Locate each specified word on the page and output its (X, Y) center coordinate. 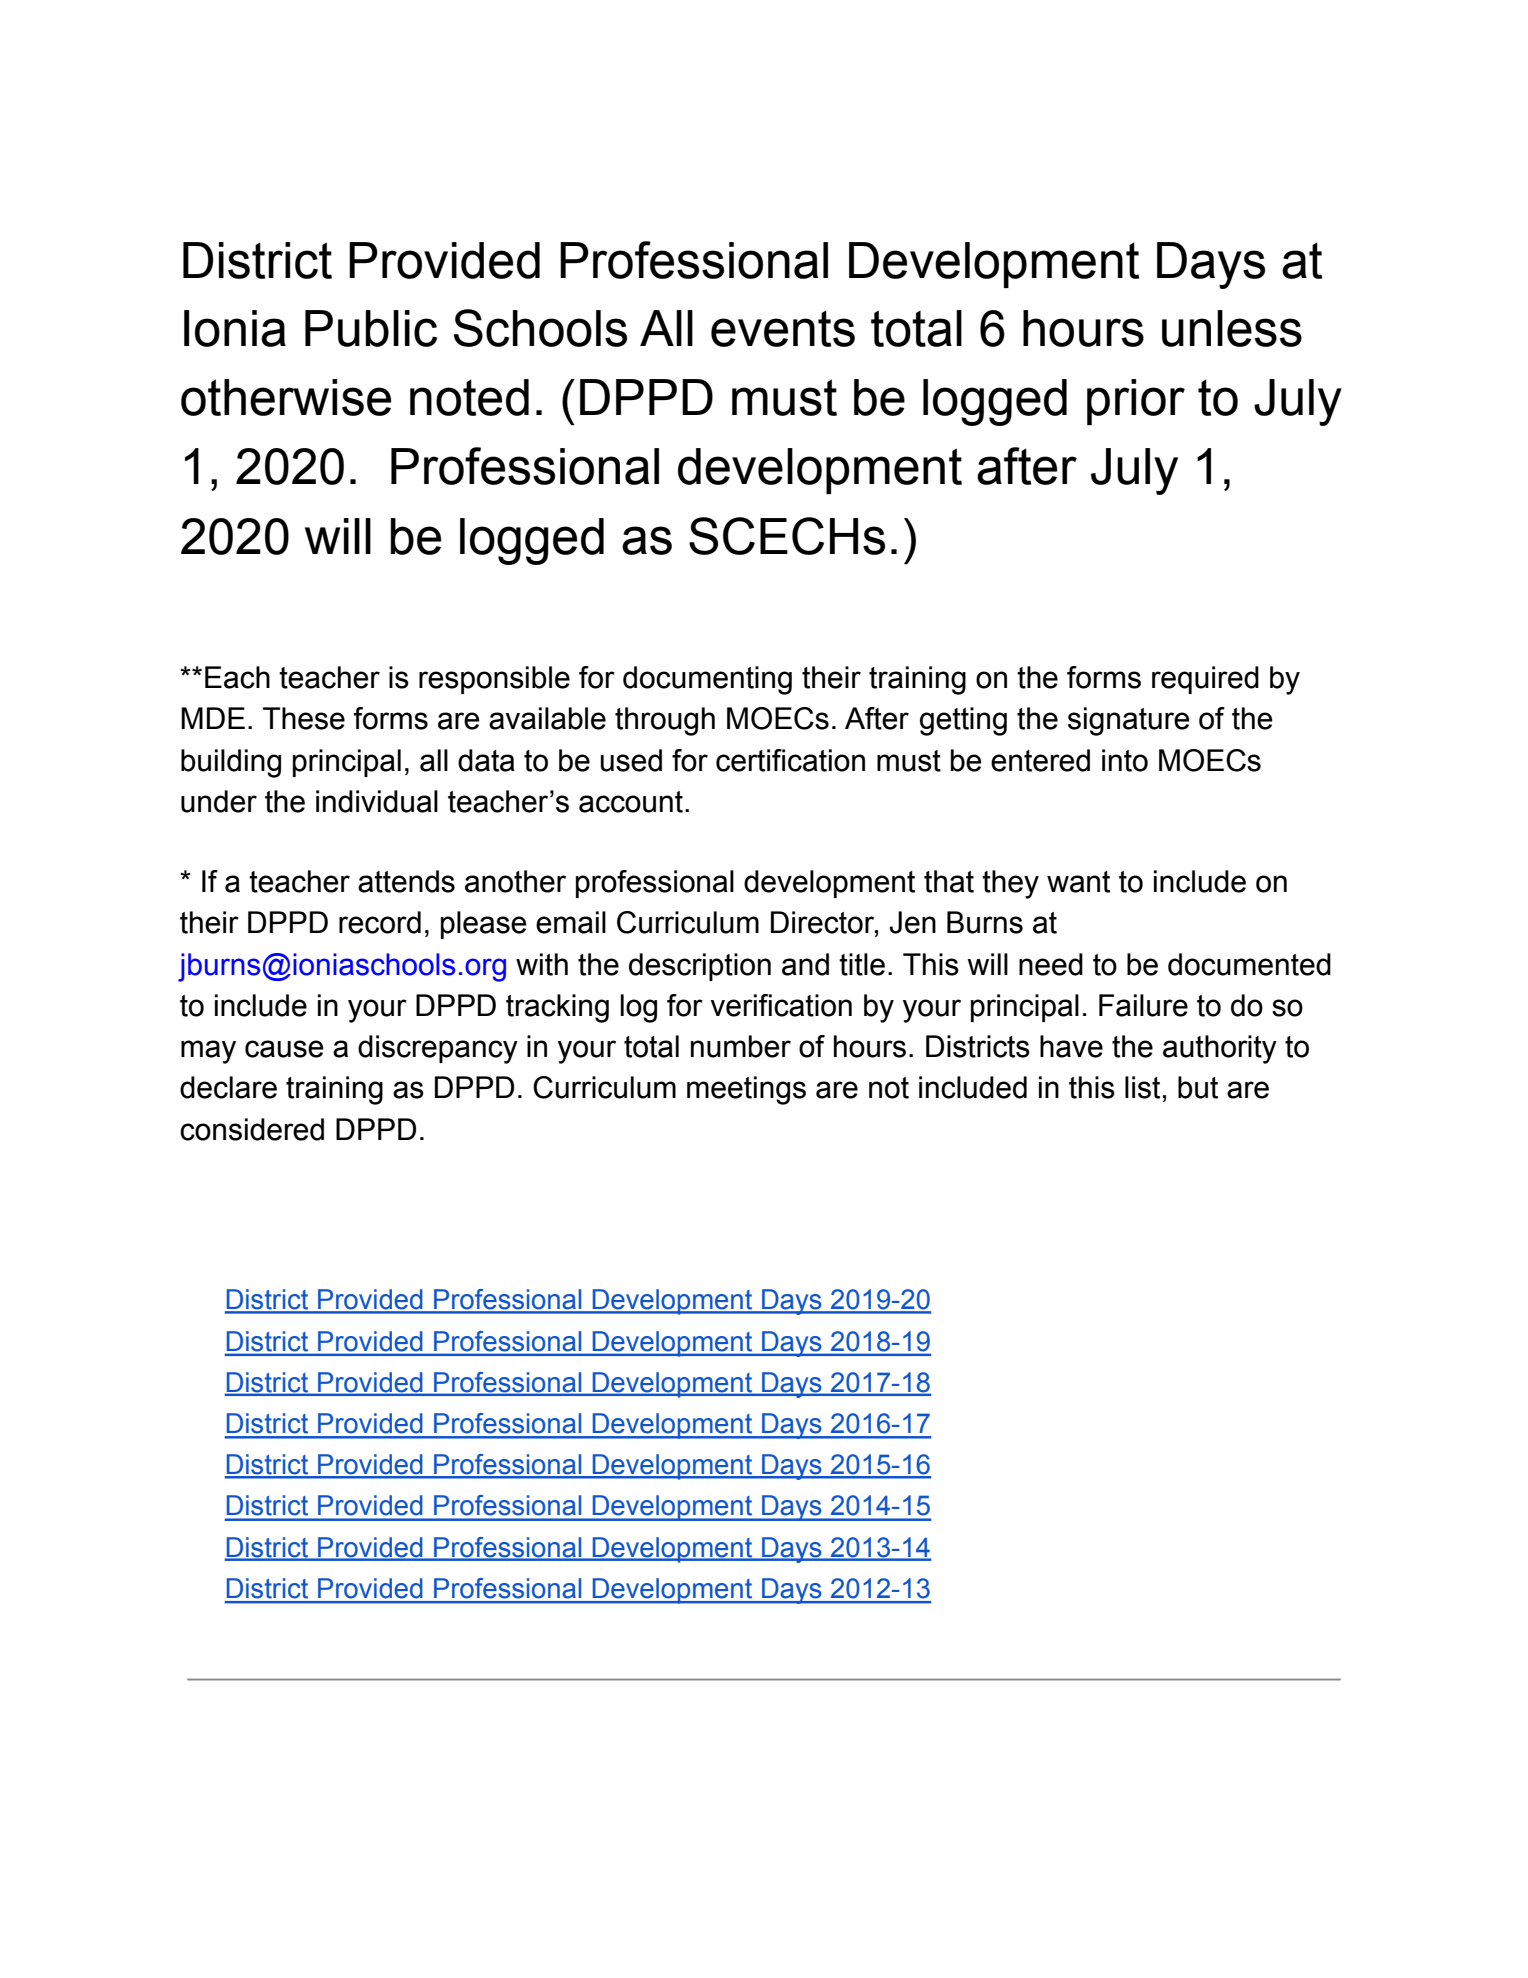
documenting (707, 680)
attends (406, 881)
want (1078, 882)
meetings (746, 1090)
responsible (494, 680)
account (632, 802)
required (1205, 680)
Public (371, 328)
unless (1232, 328)
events (783, 328)
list (1142, 1087)
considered (252, 1129)
